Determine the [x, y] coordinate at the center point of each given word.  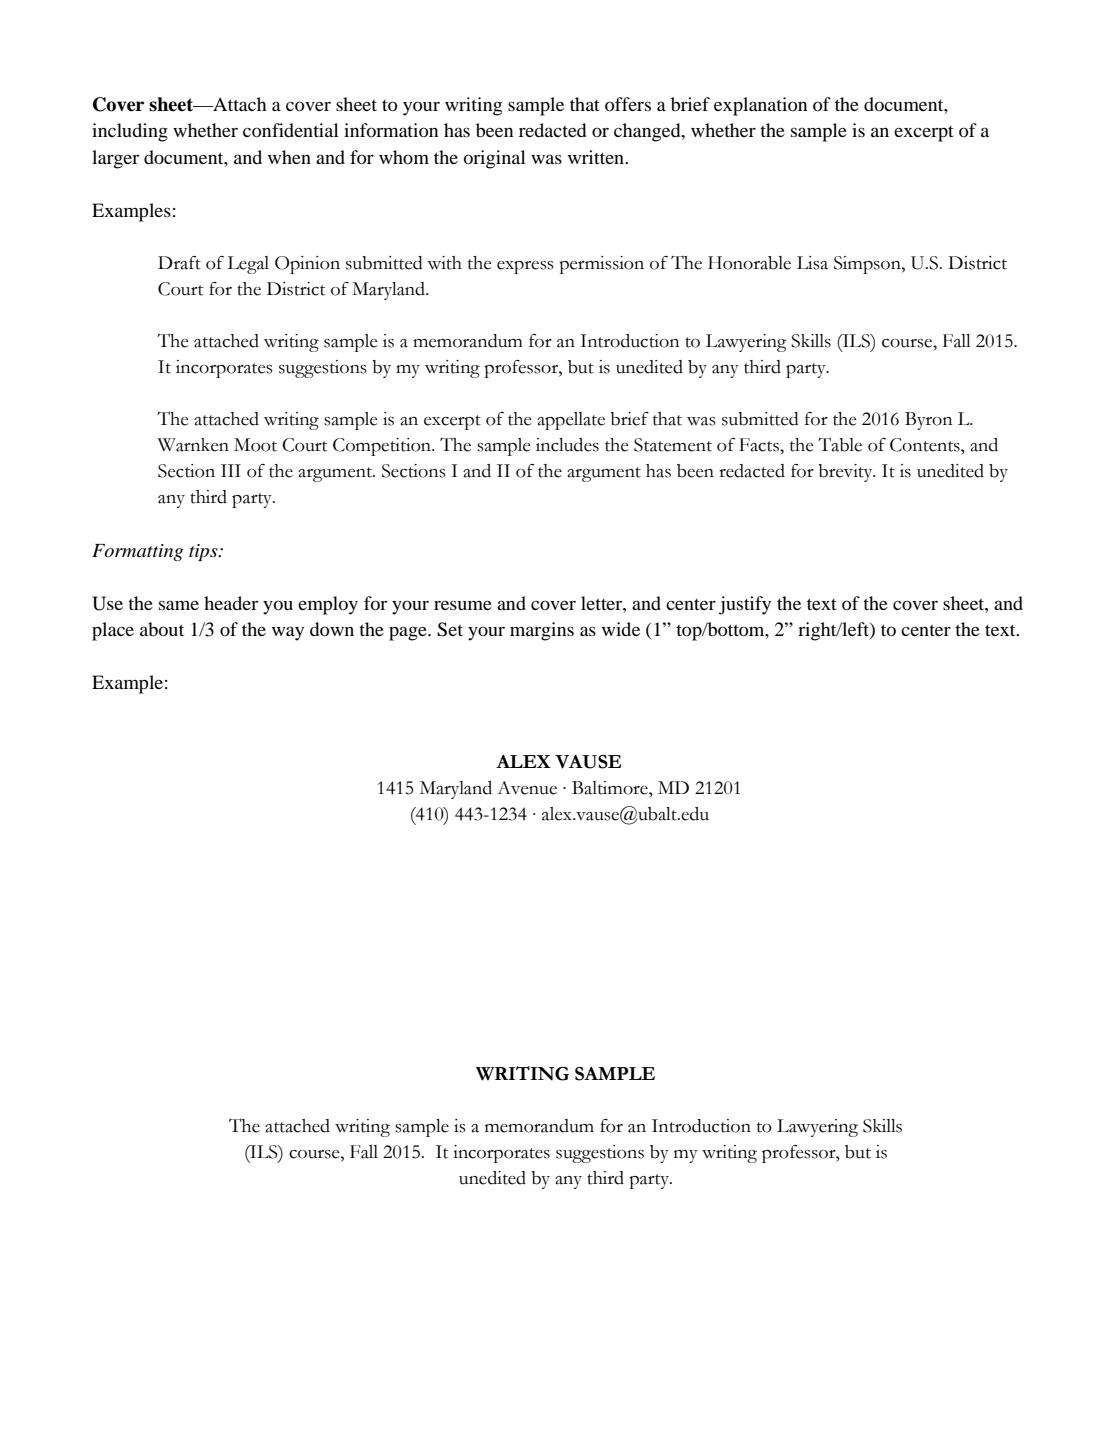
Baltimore [611, 788]
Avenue [527, 788]
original [495, 159]
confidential [291, 130]
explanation [760, 106]
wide [621, 629]
